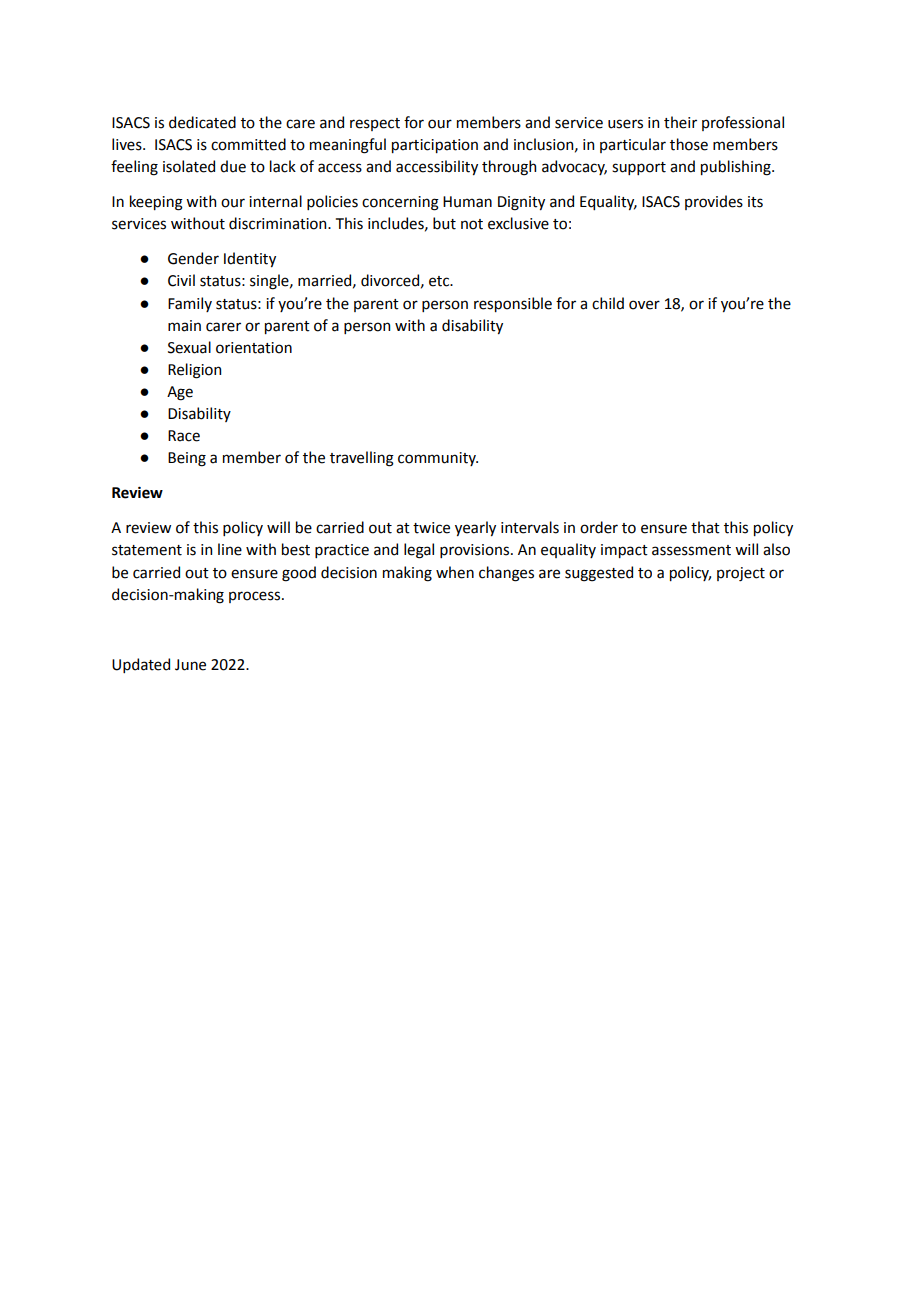  What do you see at coordinates (513, 304) in the screenshot?
I see `responsible` at bounding box center [513, 304].
